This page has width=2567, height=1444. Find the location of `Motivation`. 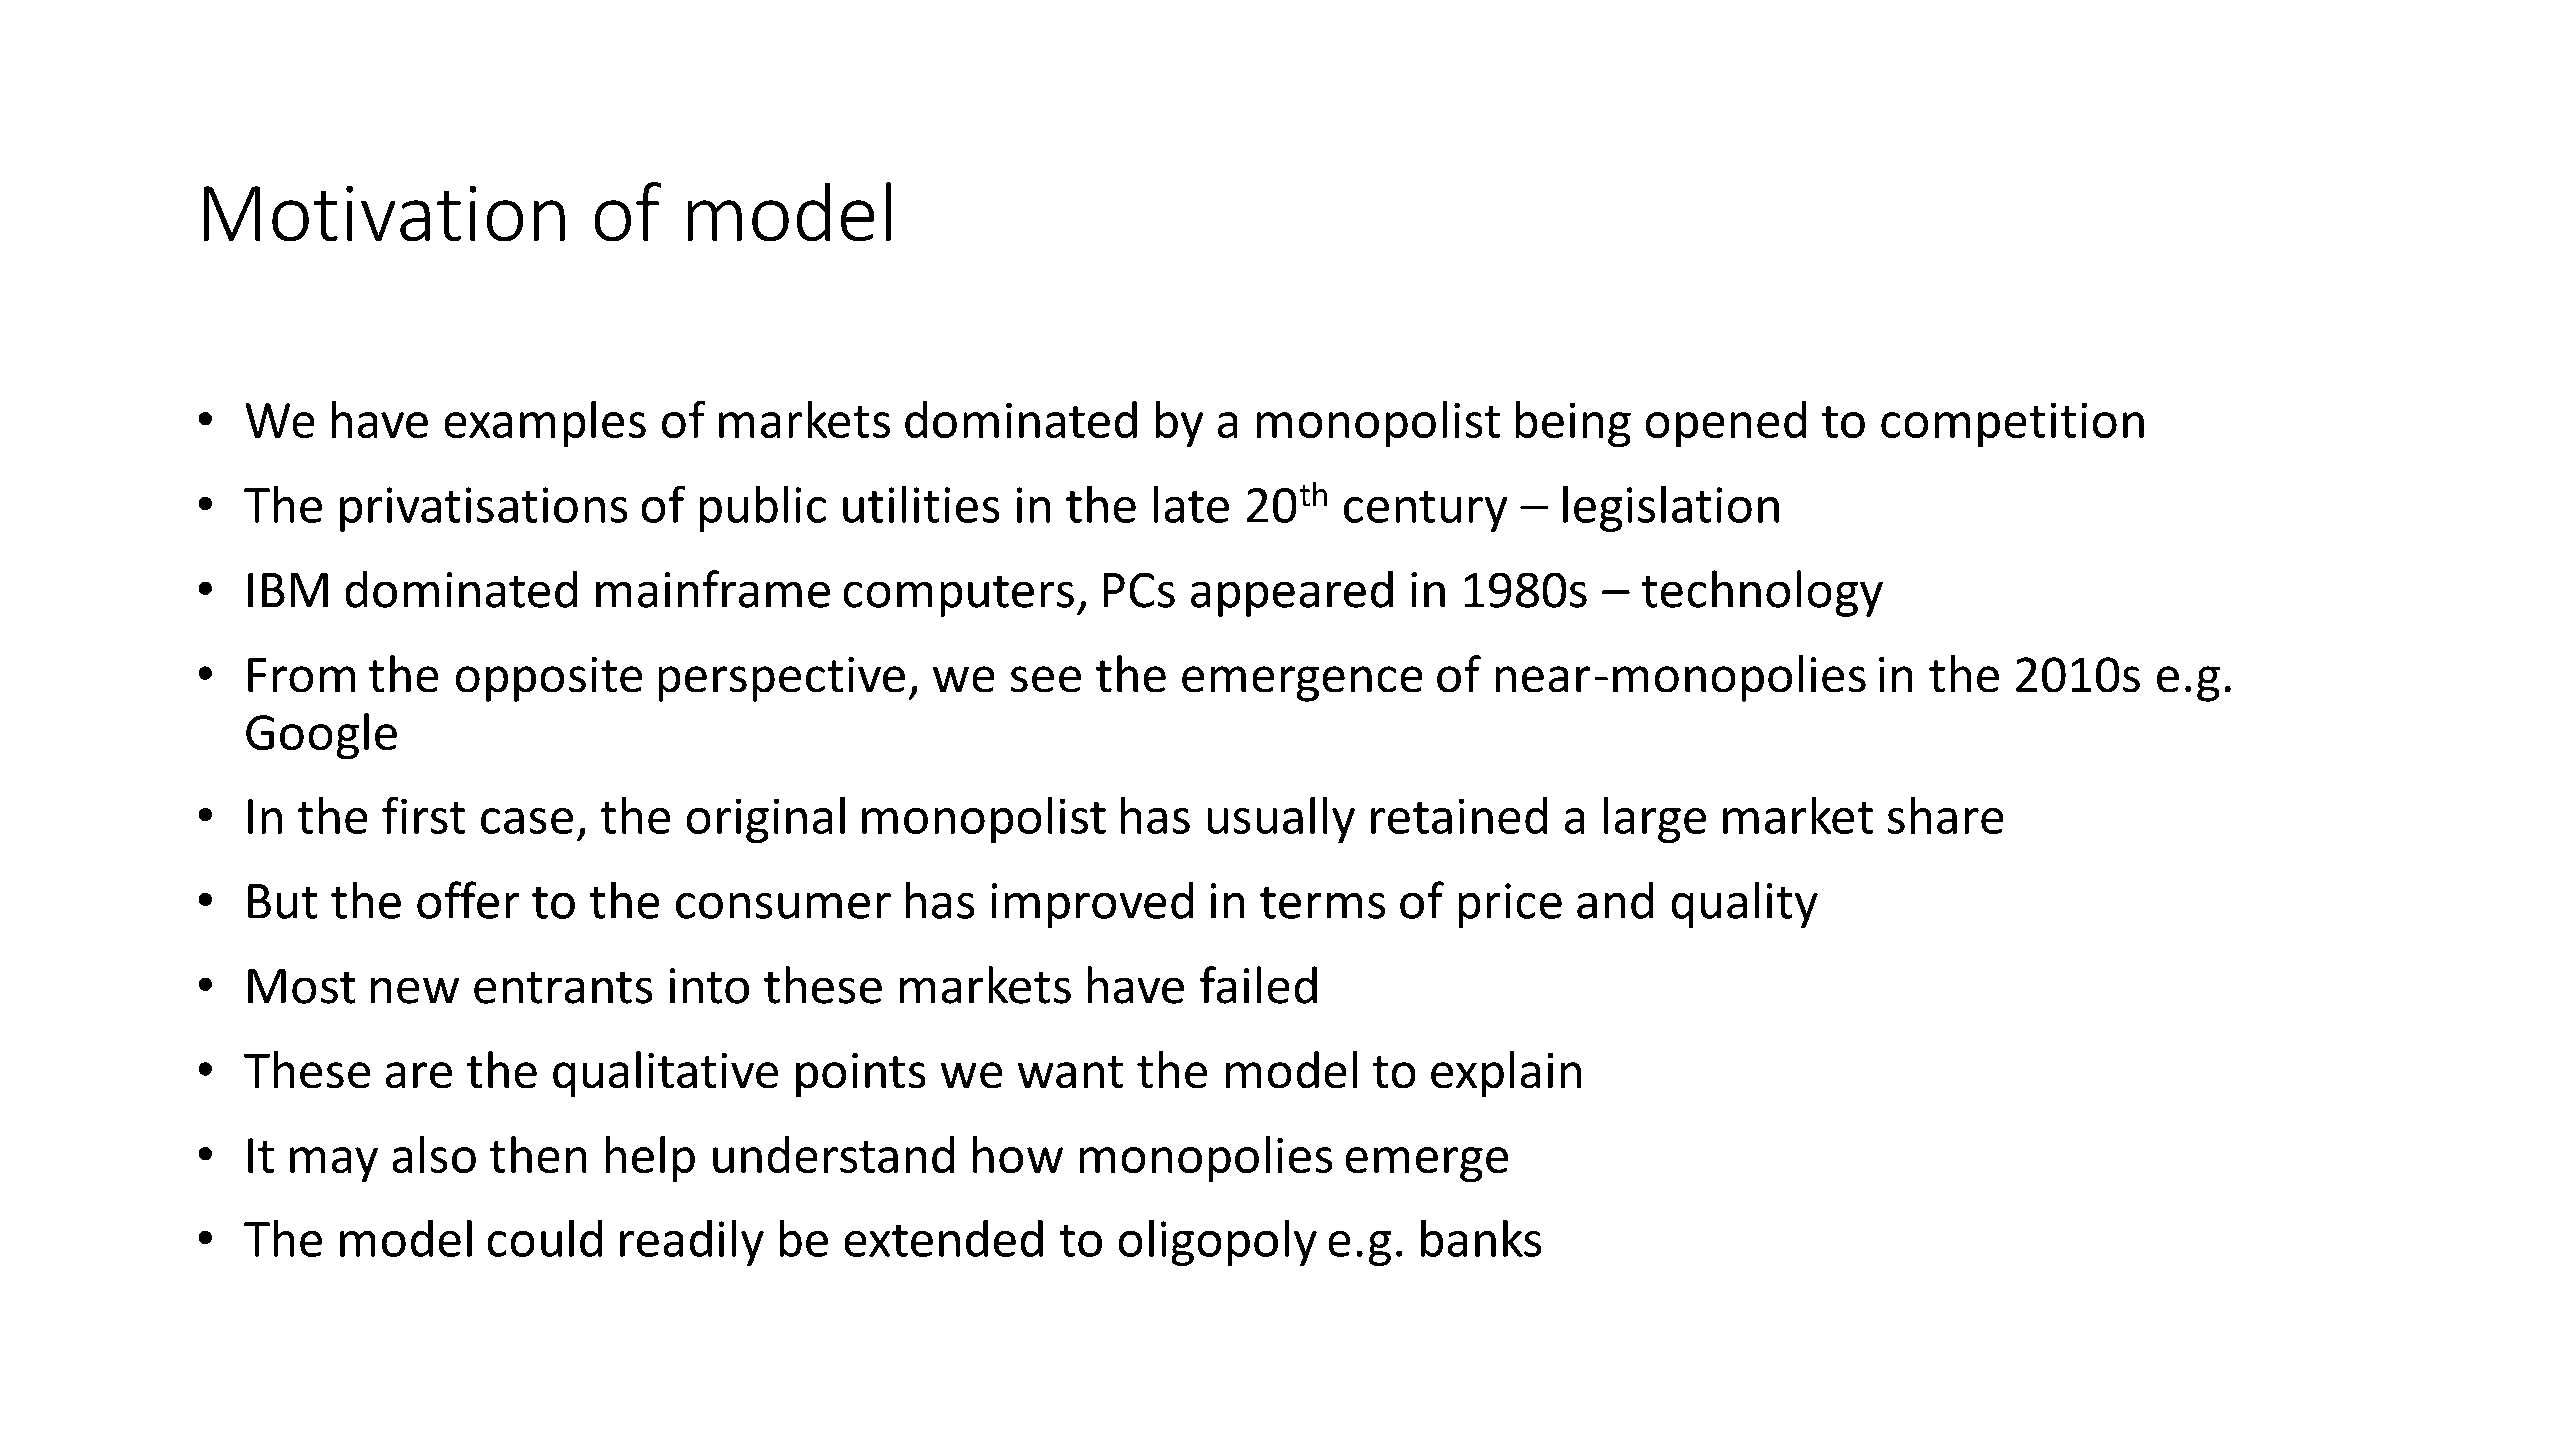

Motivation is located at coordinates (384, 213).
